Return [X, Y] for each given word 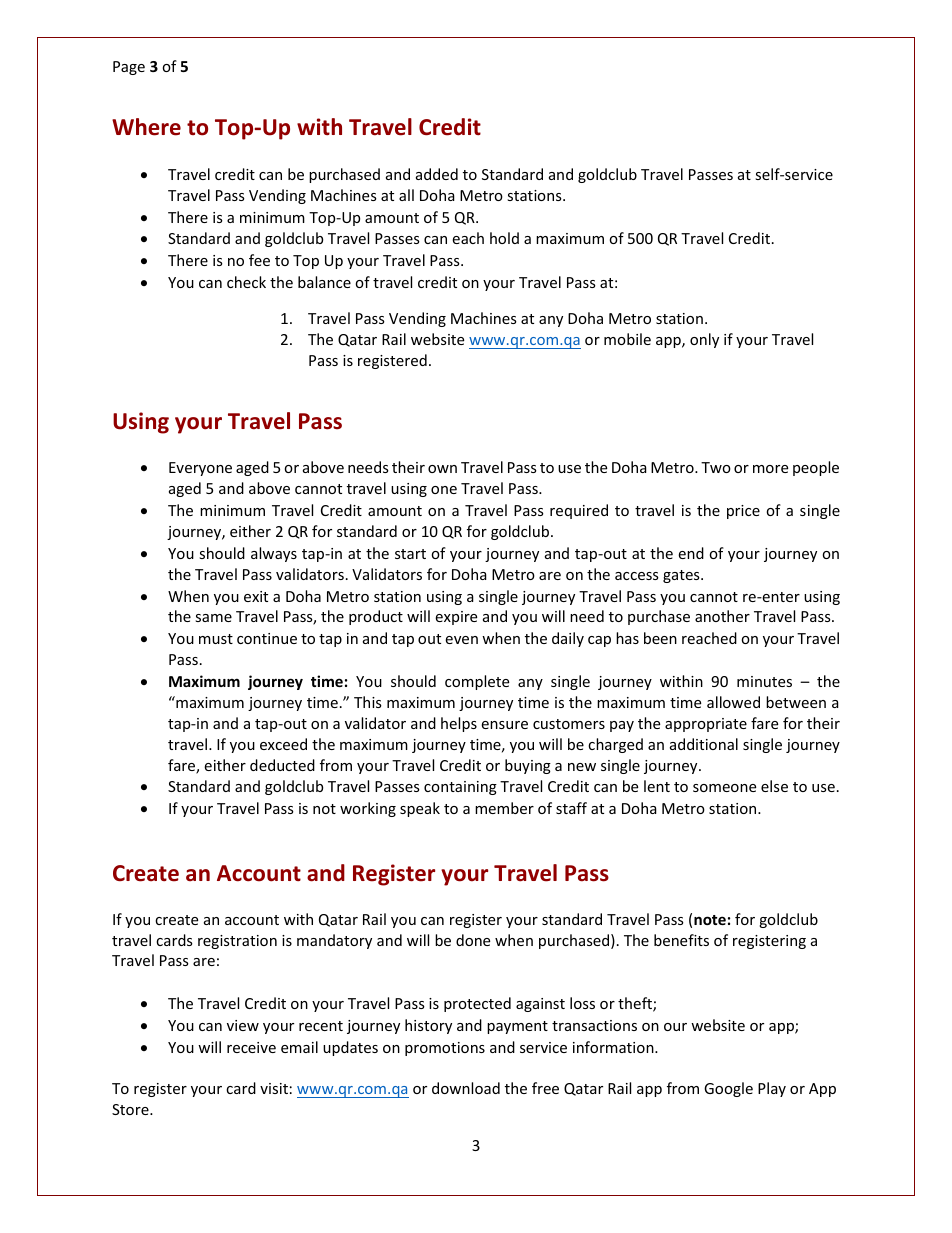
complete [477, 682]
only [704, 340]
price [743, 512]
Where [146, 127]
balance [324, 282]
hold [504, 238]
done [473, 940]
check [246, 282]
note [710, 920]
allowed [733, 702]
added [437, 174]
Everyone [200, 469]
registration [237, 942]
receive [251, 1047]
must [216, 639]
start [410, 554]
